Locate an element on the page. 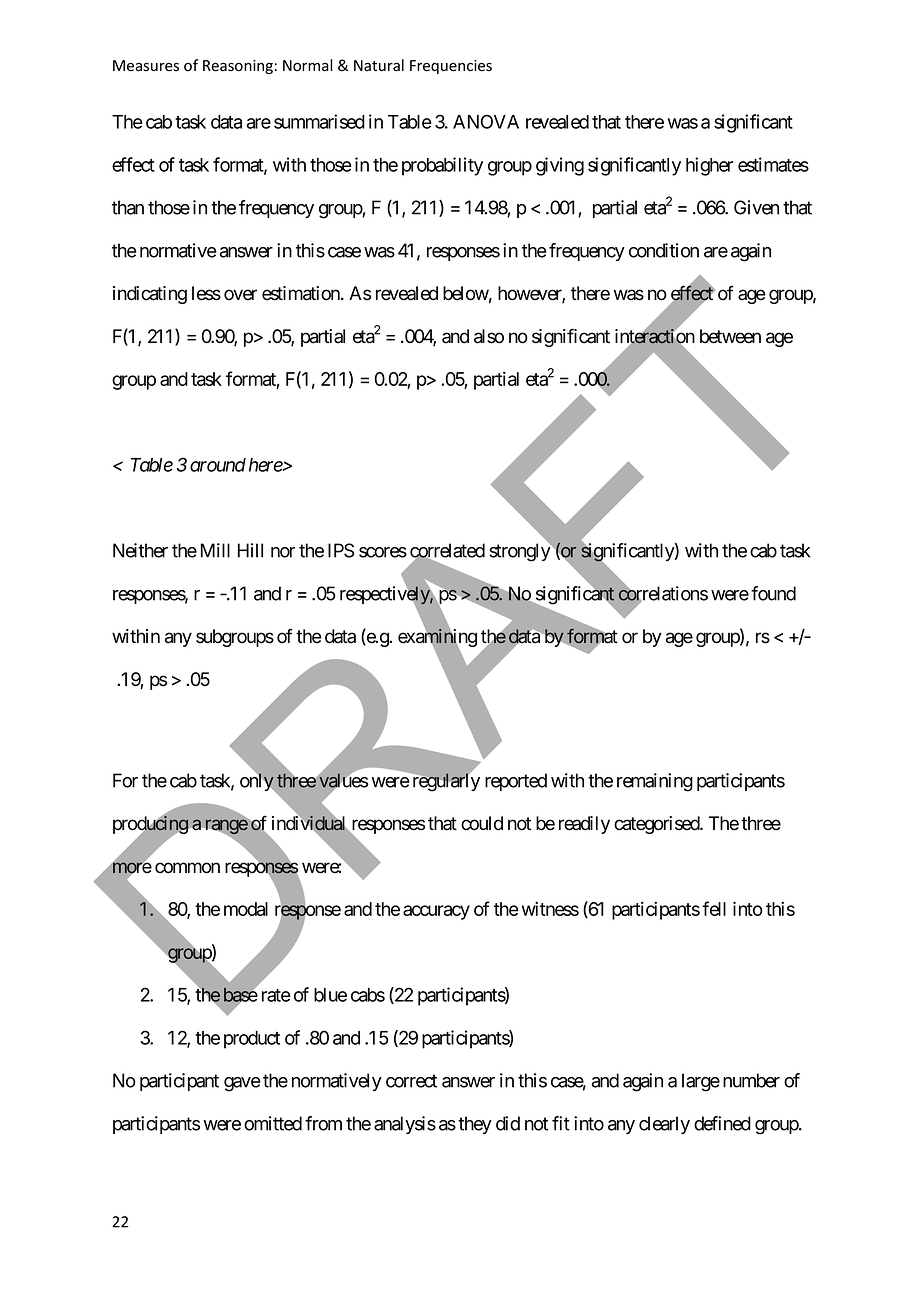 The width and height of the image is (924, 1308). found is located at coordinates (773, 593).
